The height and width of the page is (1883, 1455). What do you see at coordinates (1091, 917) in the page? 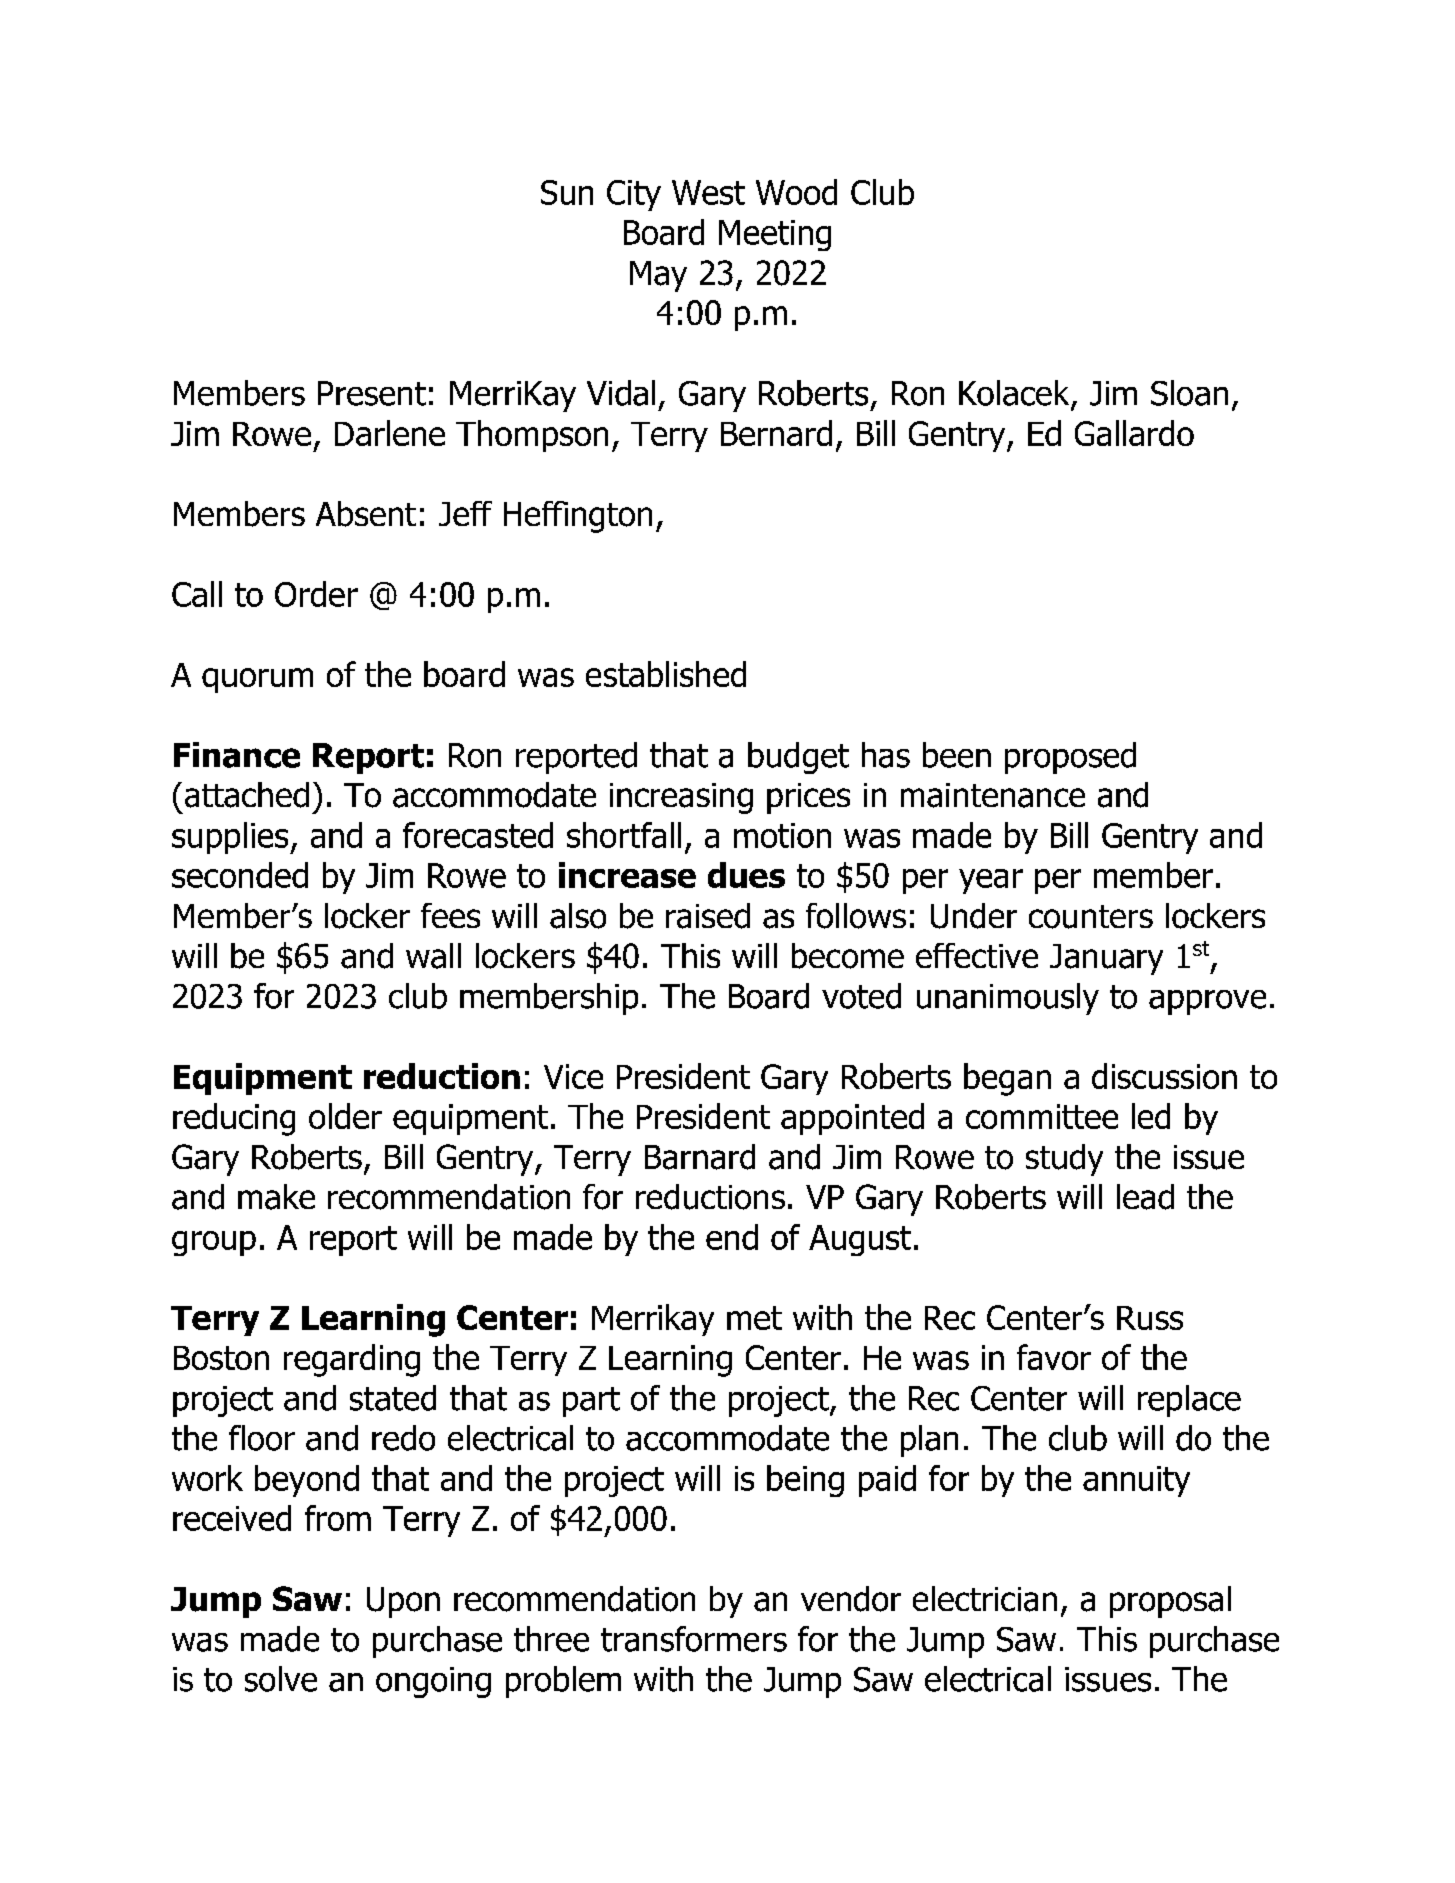
I see `counters` at bounding box center [1091, 917].
